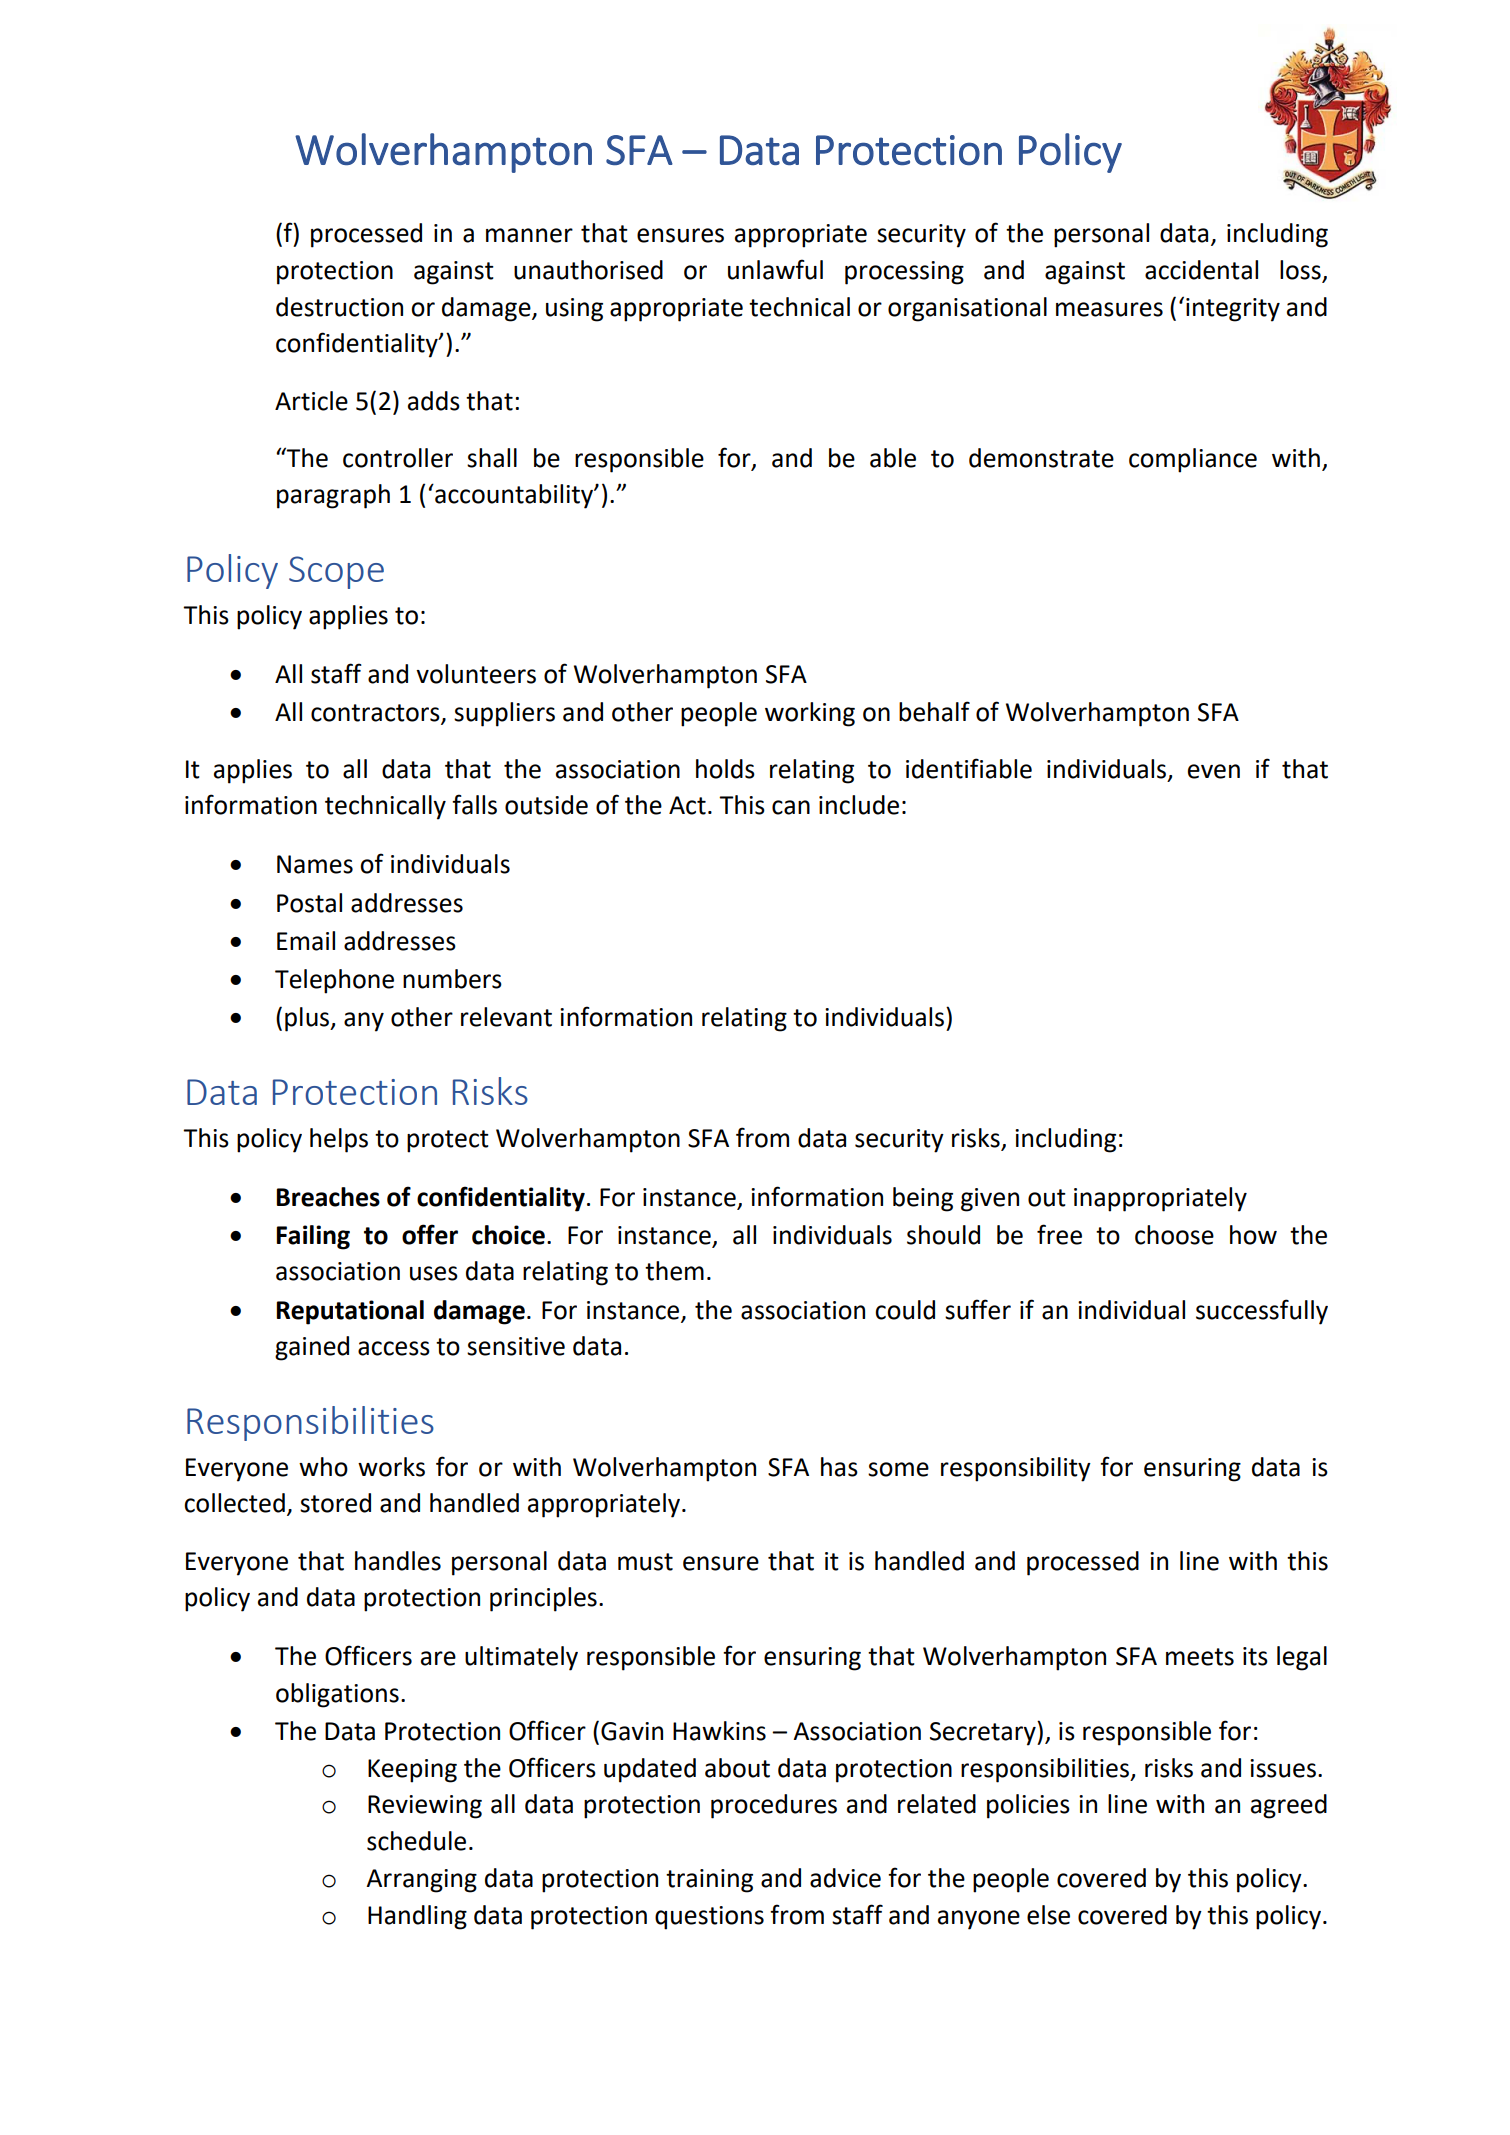 The height and width of the image is (2135, 1510). Describe the element at coordinates (775, 269) in the image. I see `unlawful` at that location.
